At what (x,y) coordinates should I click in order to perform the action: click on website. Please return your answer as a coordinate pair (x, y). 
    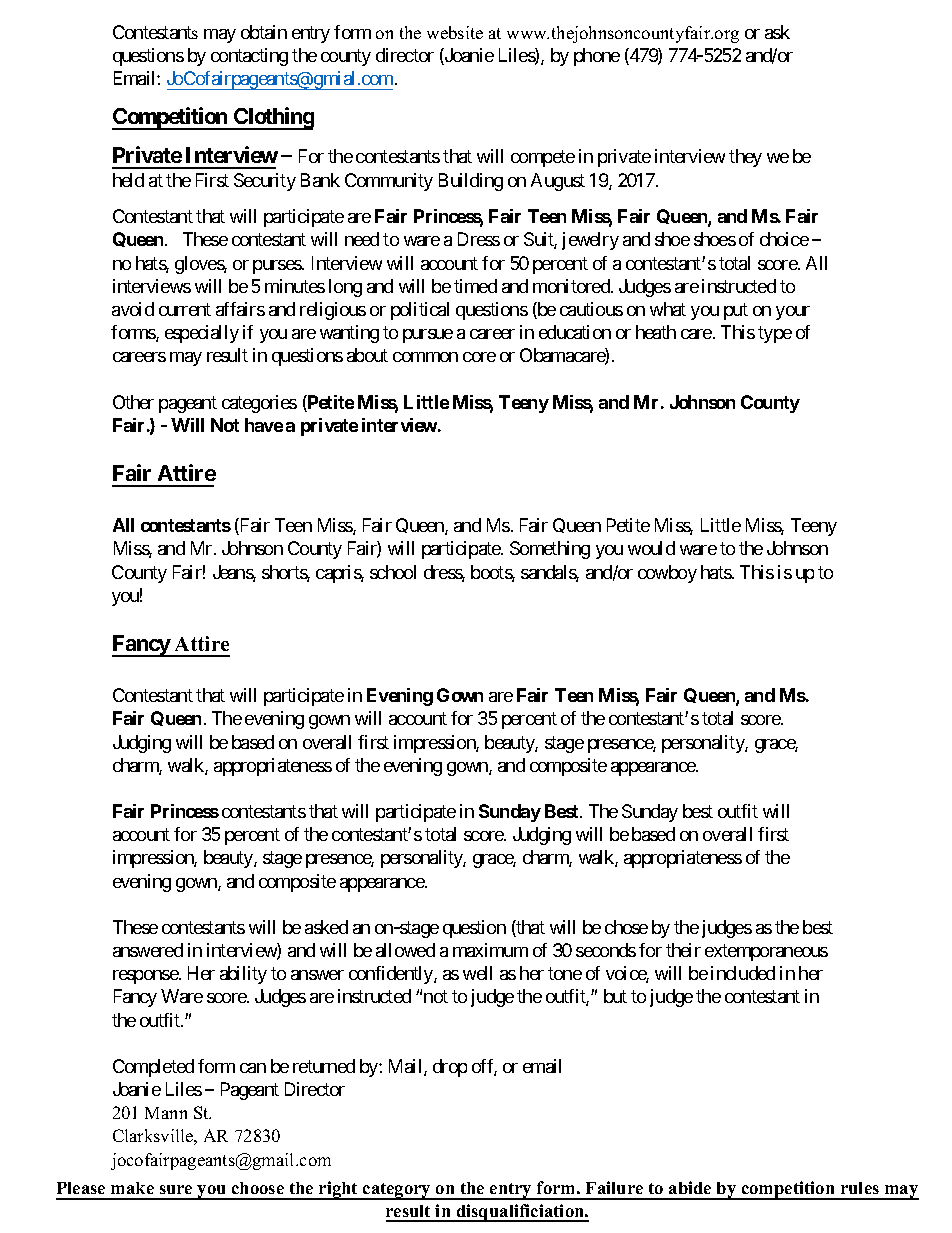
    Looking at the image, I should click on (455, 32).
